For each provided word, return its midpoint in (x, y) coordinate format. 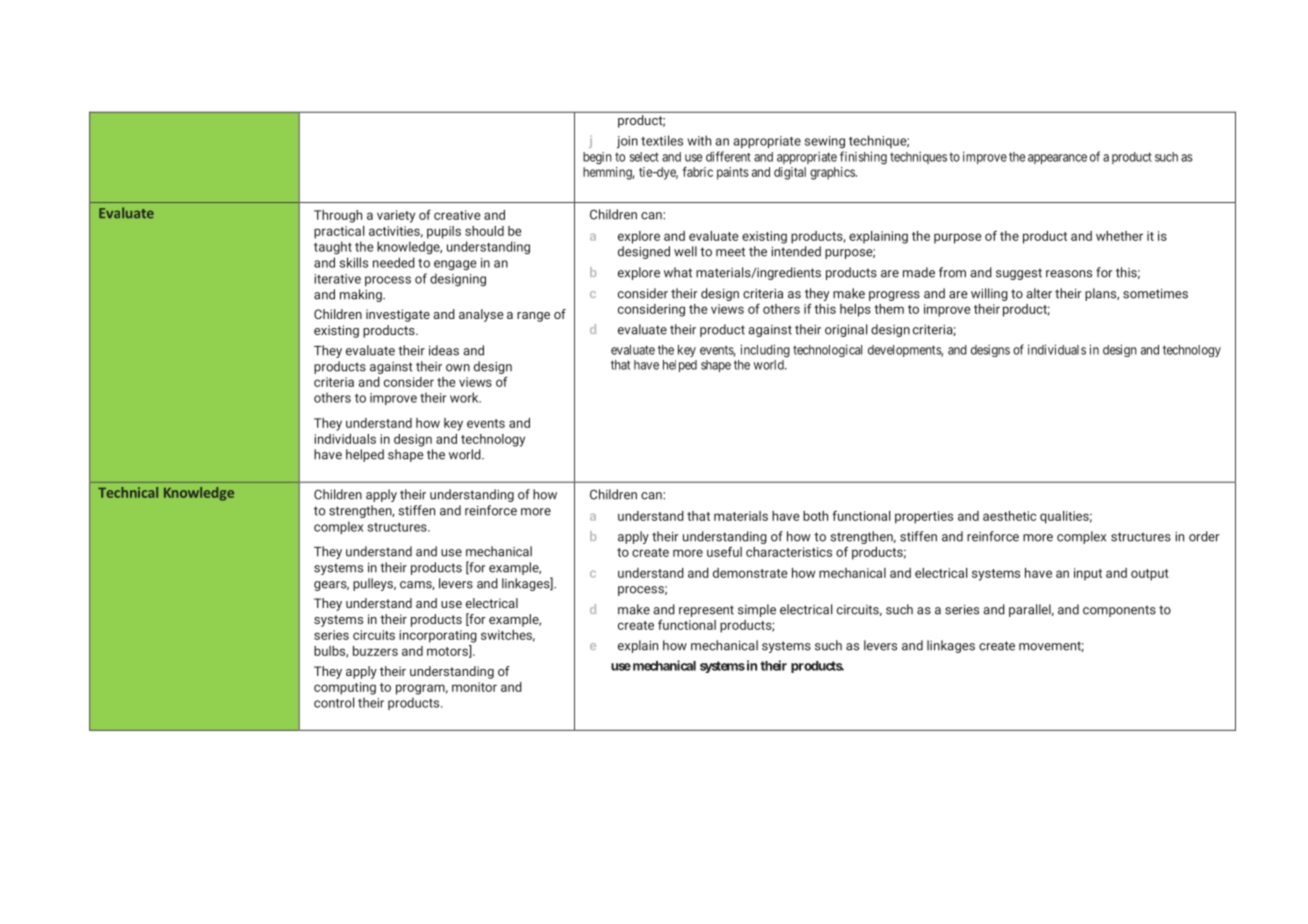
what (678, 272)
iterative (337, 279)
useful (724, 551)
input (1088, 574)
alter (1039, 293)
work (465, 397)
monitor (474, 687)
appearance (1057, 159)
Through (338, 216)
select (644, 157)
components (1119, 611)
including (765, 351)
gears (331, 586)
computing (345, 688)
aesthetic (1009, 516)
